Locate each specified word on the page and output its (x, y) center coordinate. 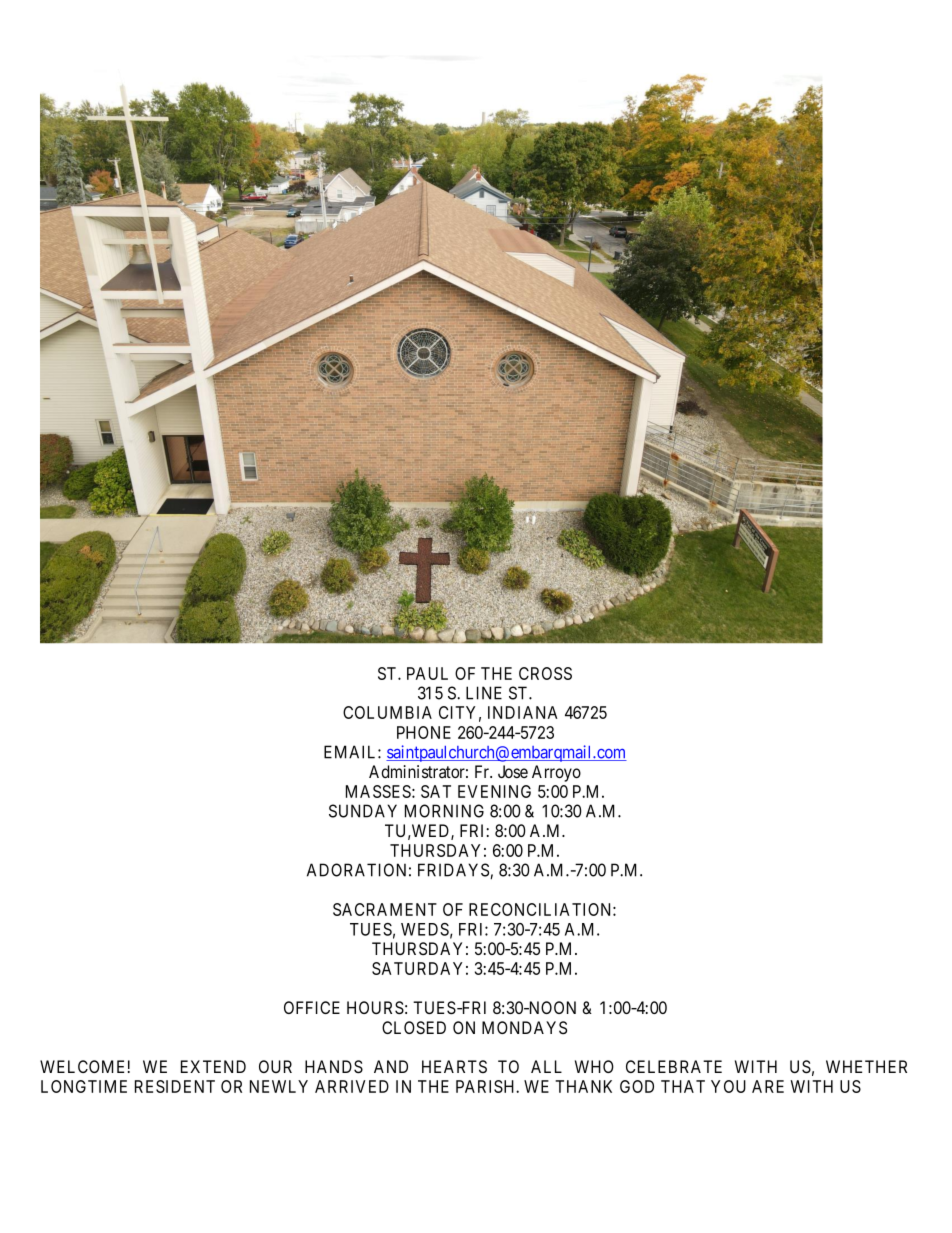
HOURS (375, 1008)
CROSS (545, 673)
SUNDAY (363, 811)
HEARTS (454, 1066)
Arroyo (556, 773)
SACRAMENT (385, 909)
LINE (484, 693)
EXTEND (213, 1066)
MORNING (444, 811)
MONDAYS (524, 1027)
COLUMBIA (387, 712)
